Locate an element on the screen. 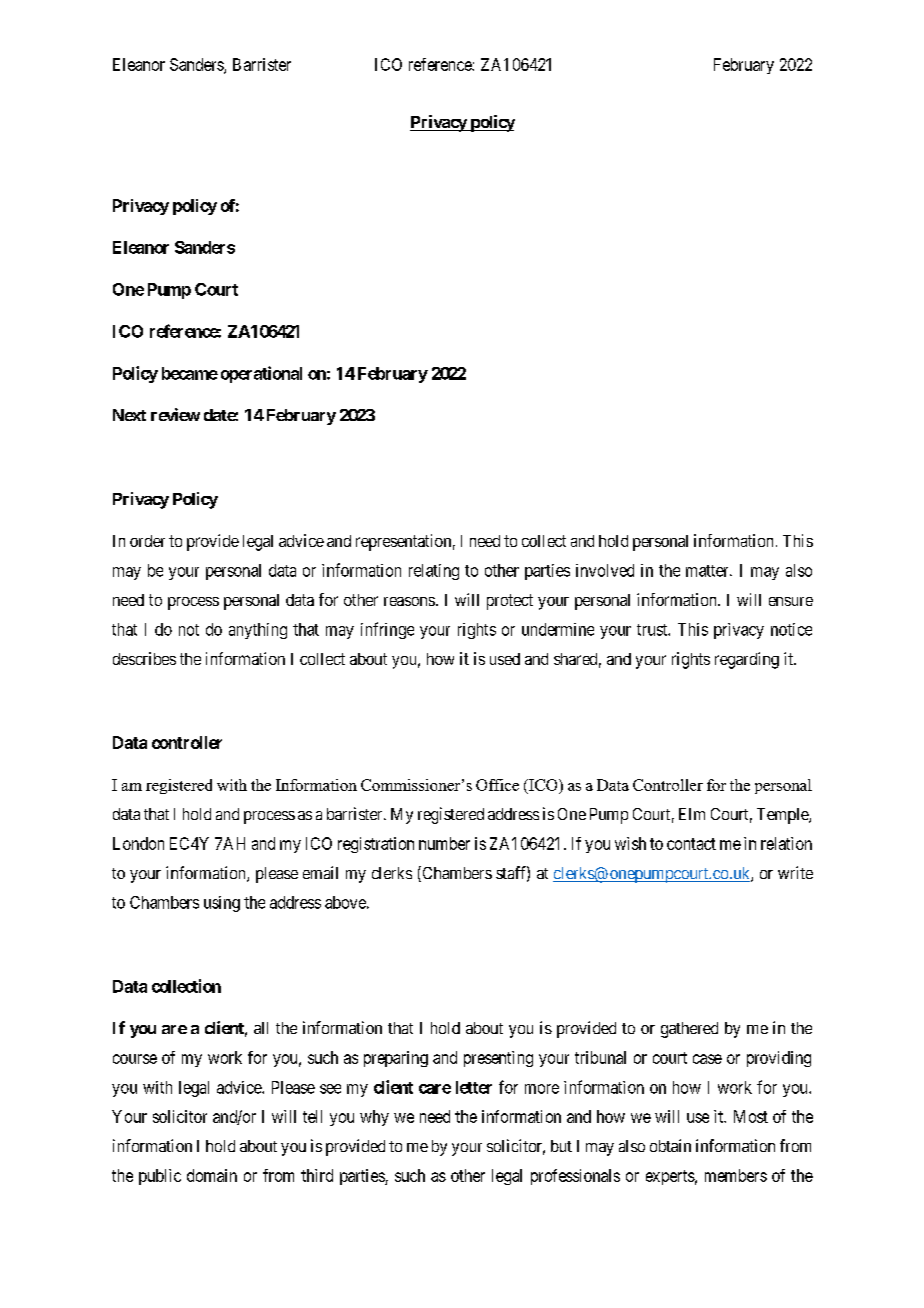  ensure is located at coordinates (791, 601).
